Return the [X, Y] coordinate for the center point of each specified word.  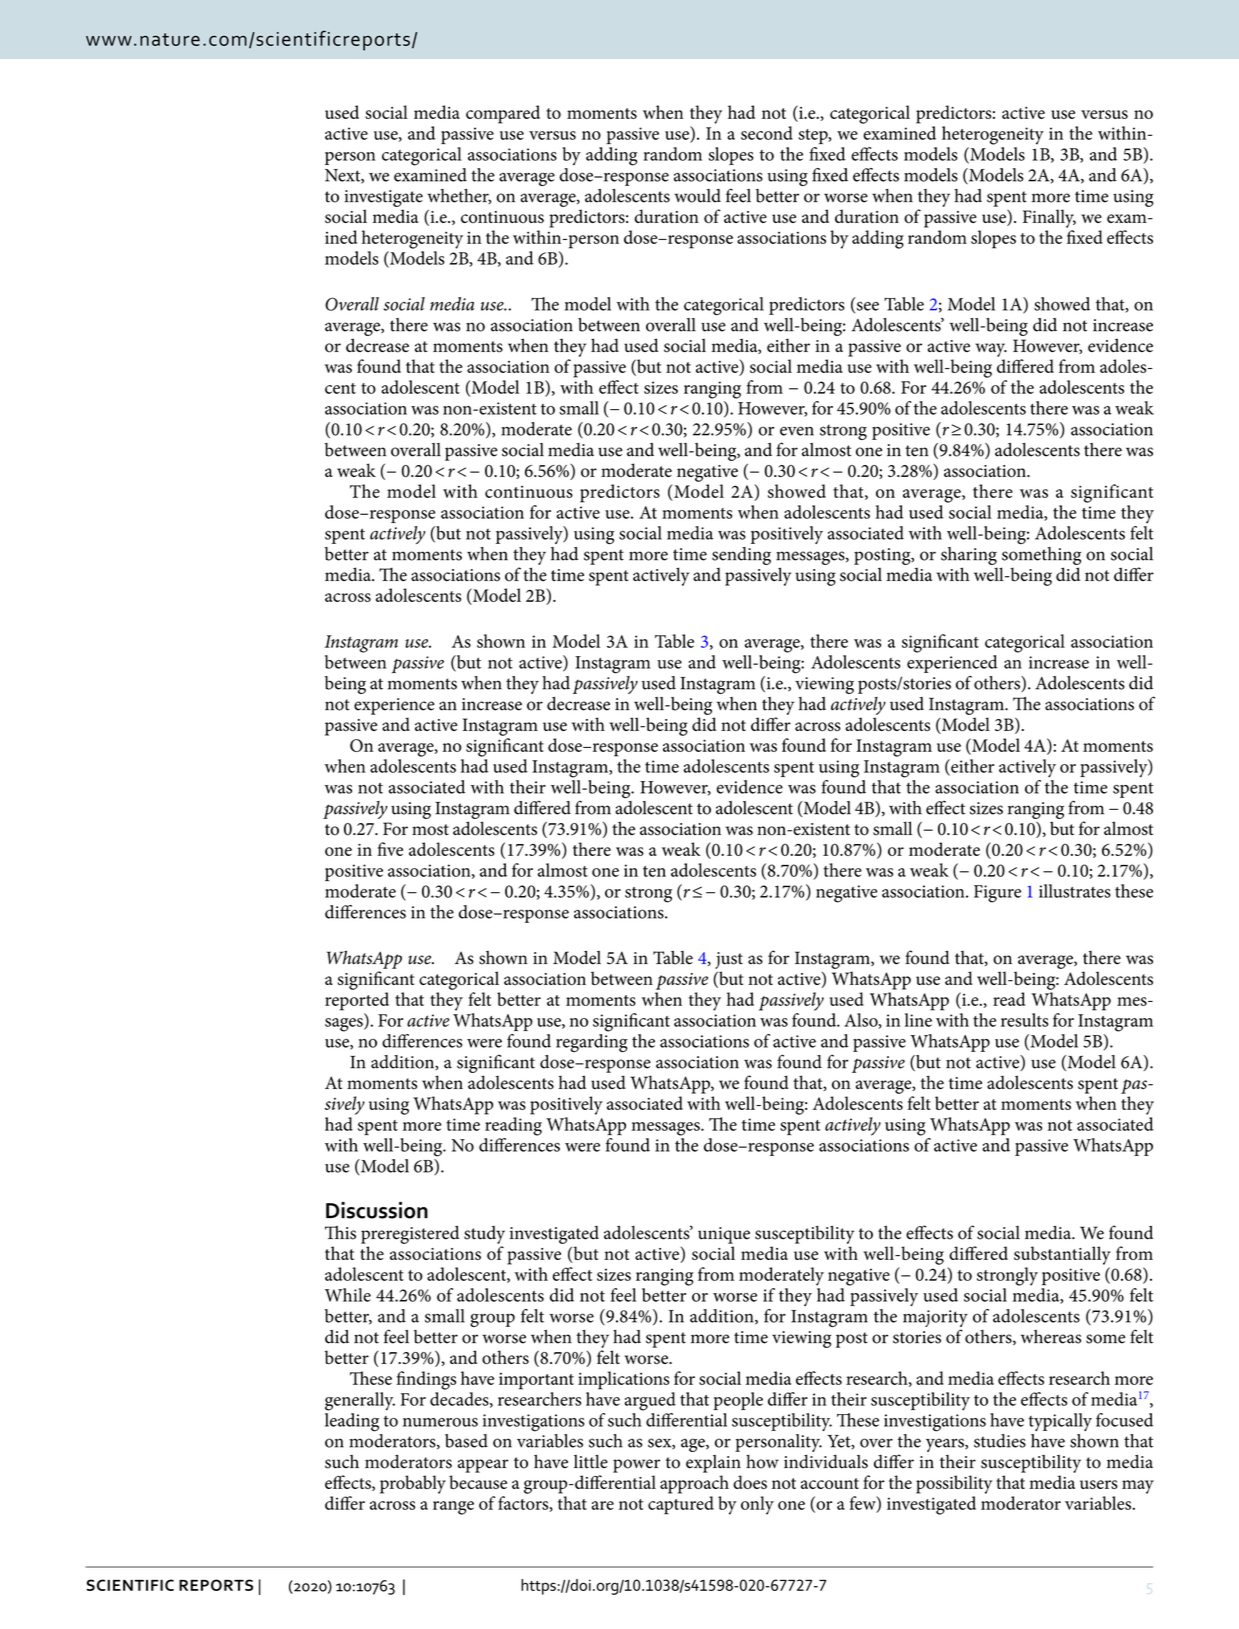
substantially [1062, 1255]
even [797, 431]
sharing [969, 556]
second [767, 133]
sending [741, 556]
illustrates [1075, 891]
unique [724, 1235]
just [729, 960]
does [750, 1482]
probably [413, 1484]
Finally [1049, 218]
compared [503, 114]
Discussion [377, 1210]
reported [357, 1001]
